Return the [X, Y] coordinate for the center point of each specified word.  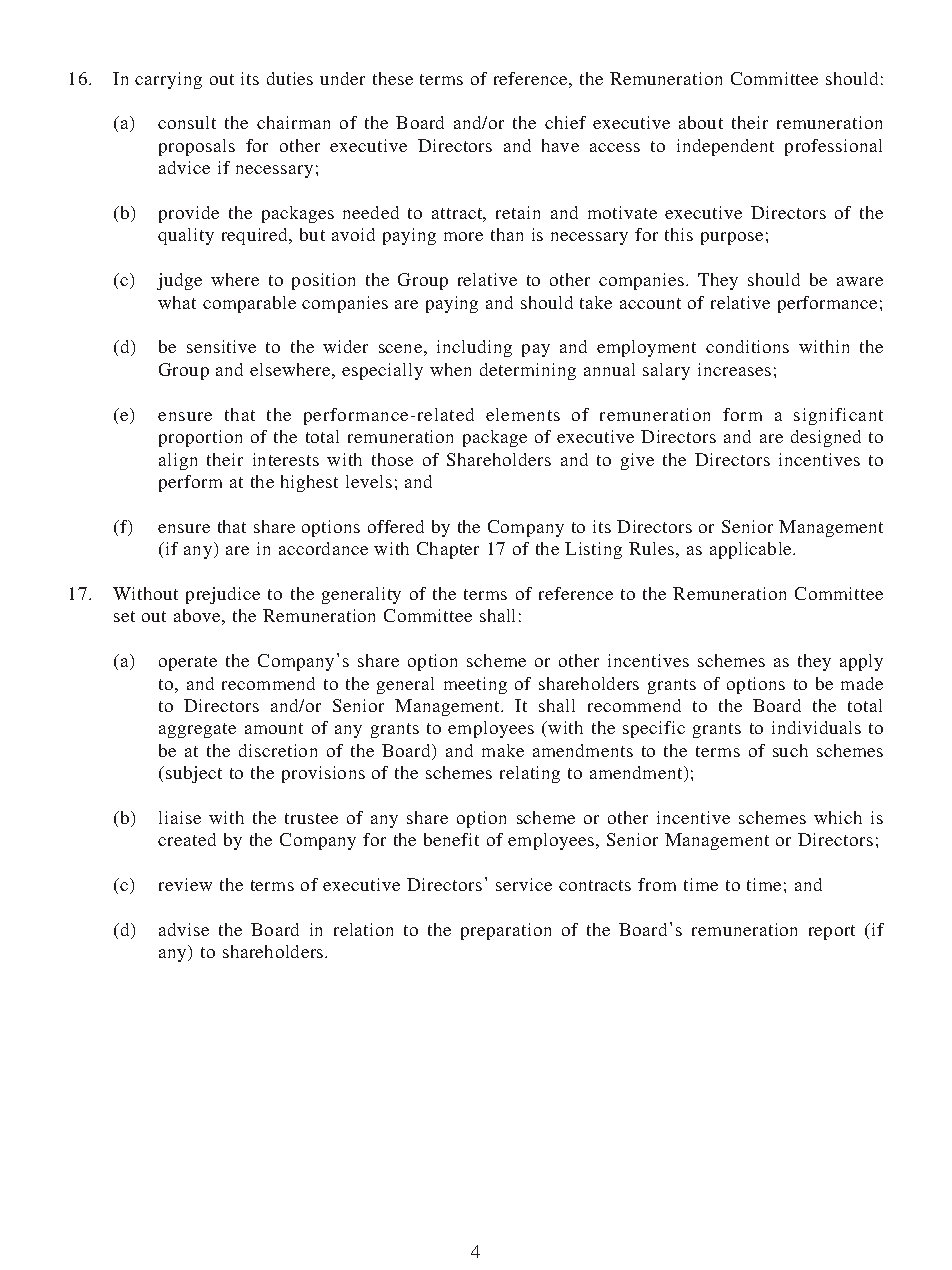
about [701, 122]
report [832, 932]
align [178, 461]
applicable [752, 550]
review [185, 884]
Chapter [448, 550]
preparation [506, 931]
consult [187, 122]
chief [565, 122]
